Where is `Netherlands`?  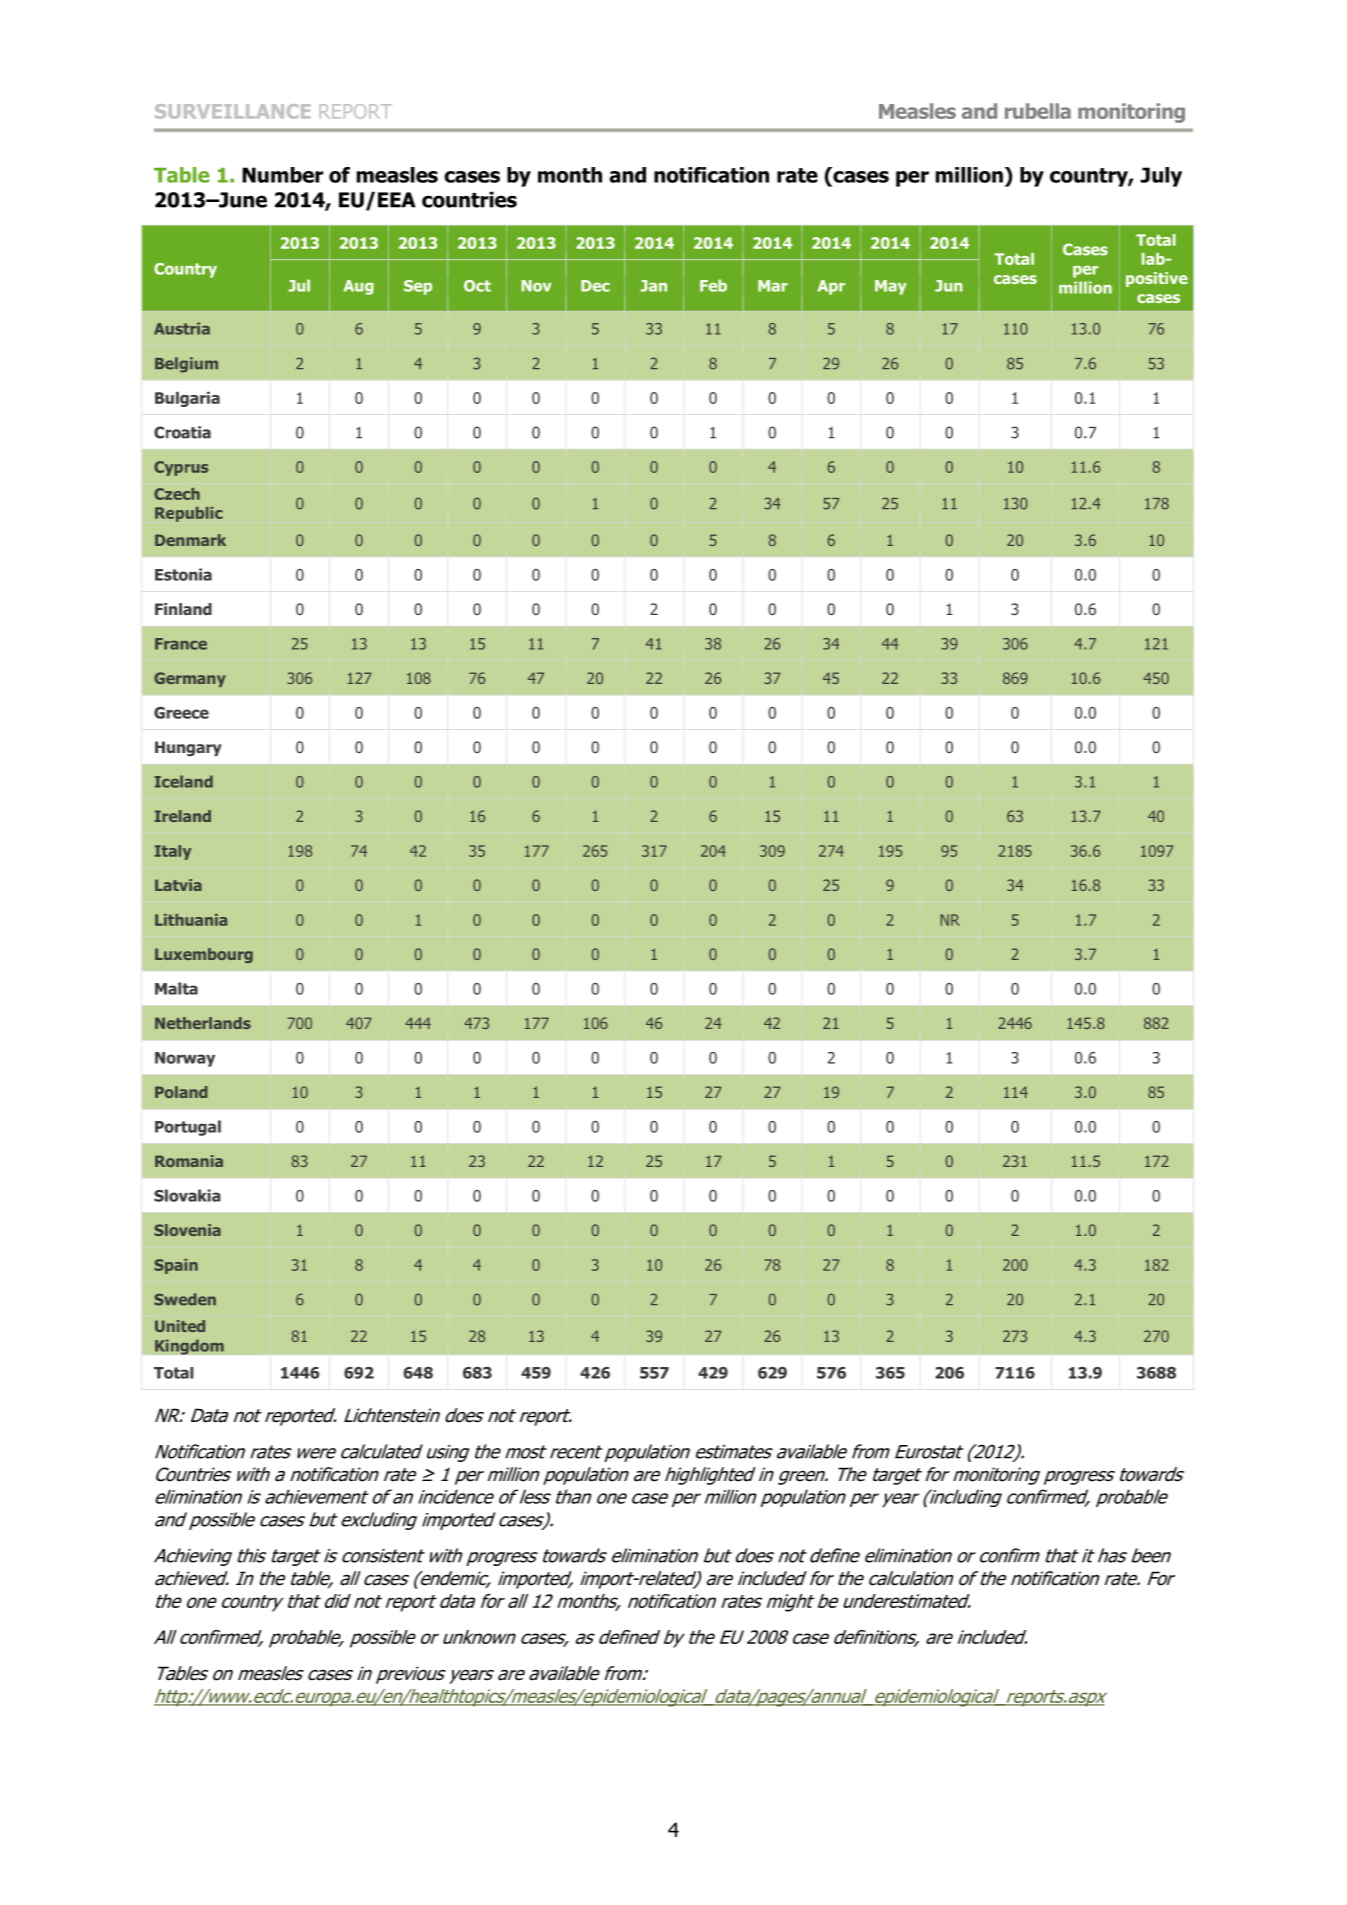 Netherlands is located at coordinates (203, 1023).
